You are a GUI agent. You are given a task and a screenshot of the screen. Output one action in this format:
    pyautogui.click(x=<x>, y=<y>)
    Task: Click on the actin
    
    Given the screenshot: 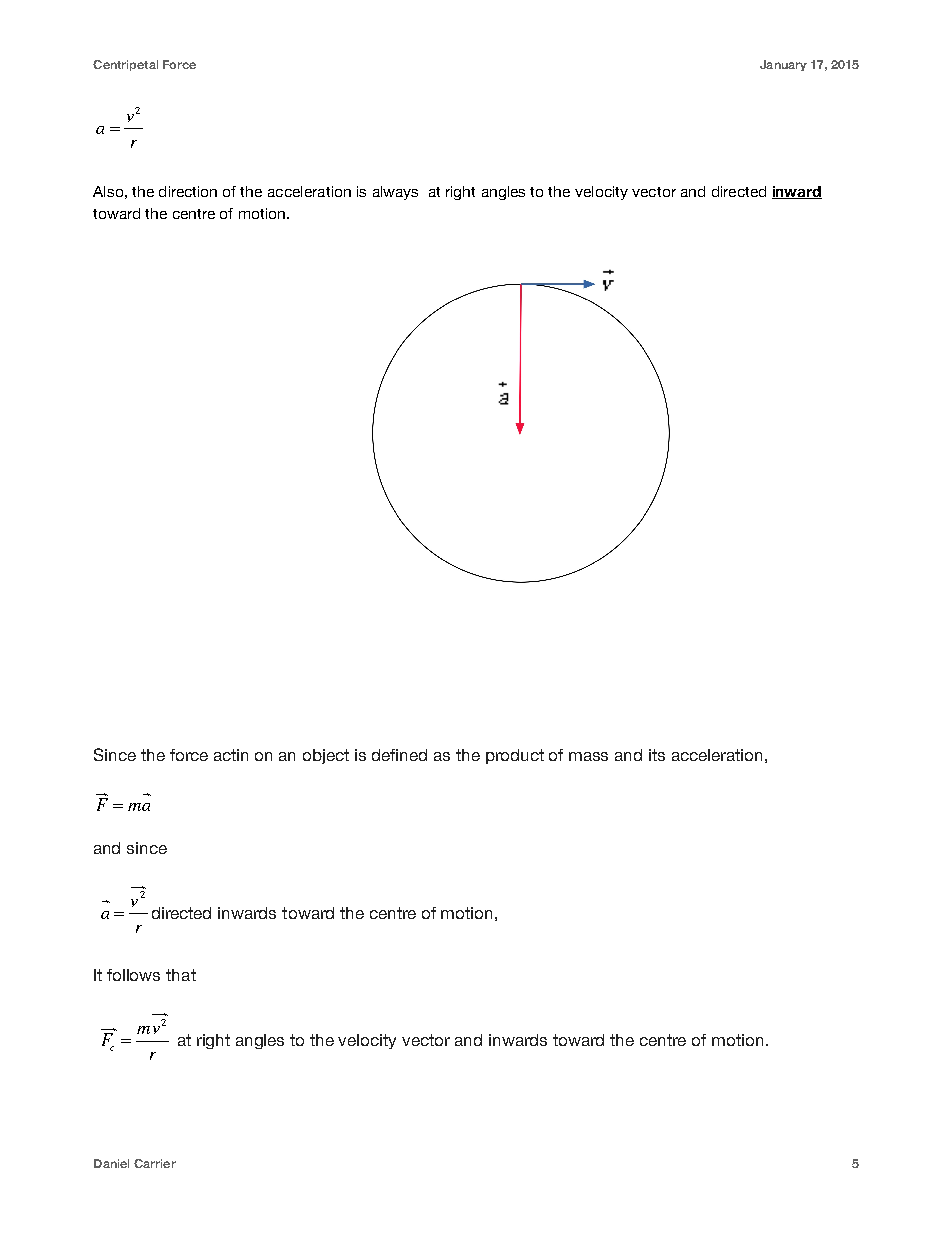 What is the action you would take?
    pyautogui.click(x=231, y=755)
